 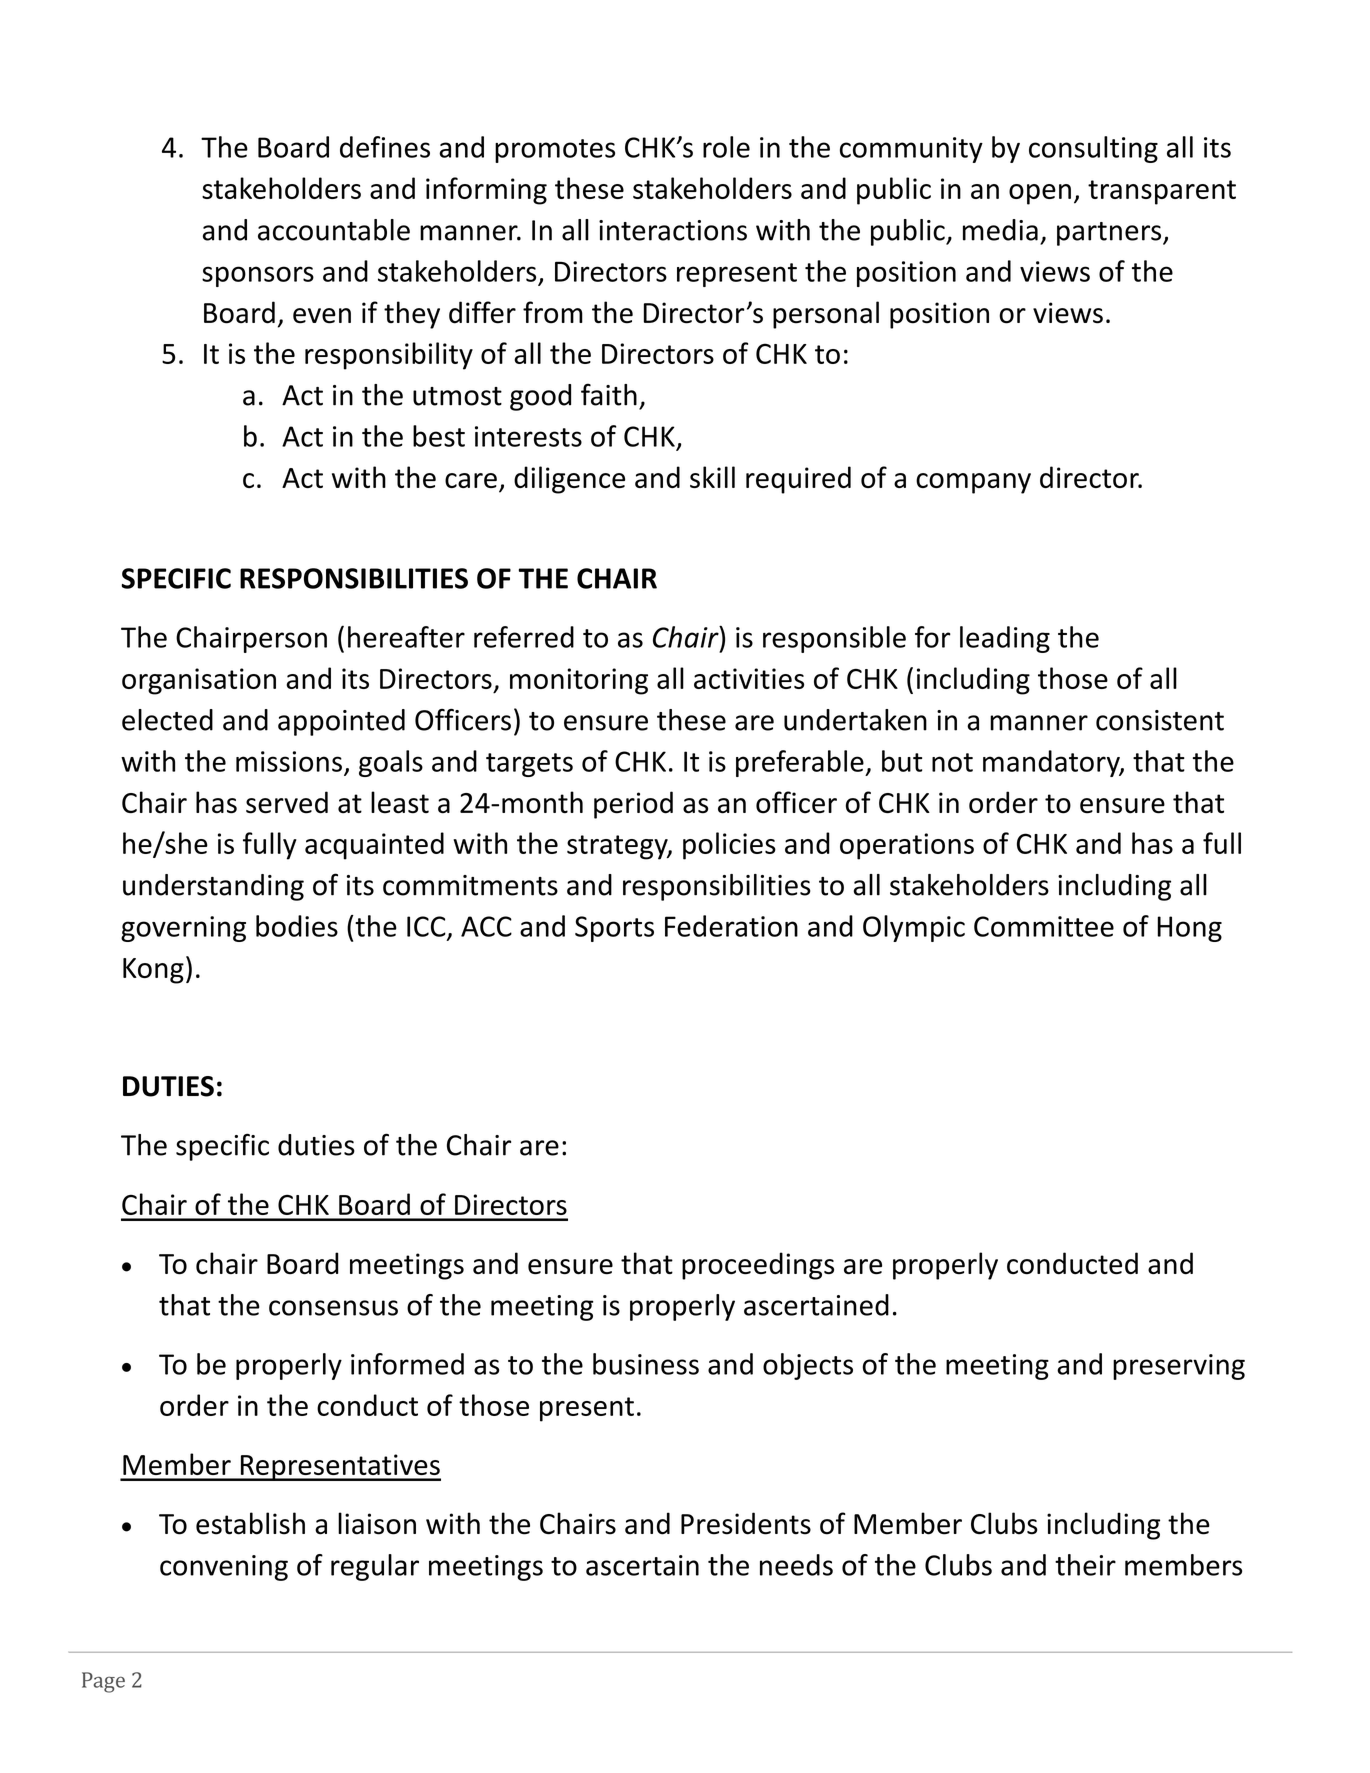 What do you see at coordinates (199, 681) in the screenshot?
I see `organisation` at bounding box center [199, 681].
